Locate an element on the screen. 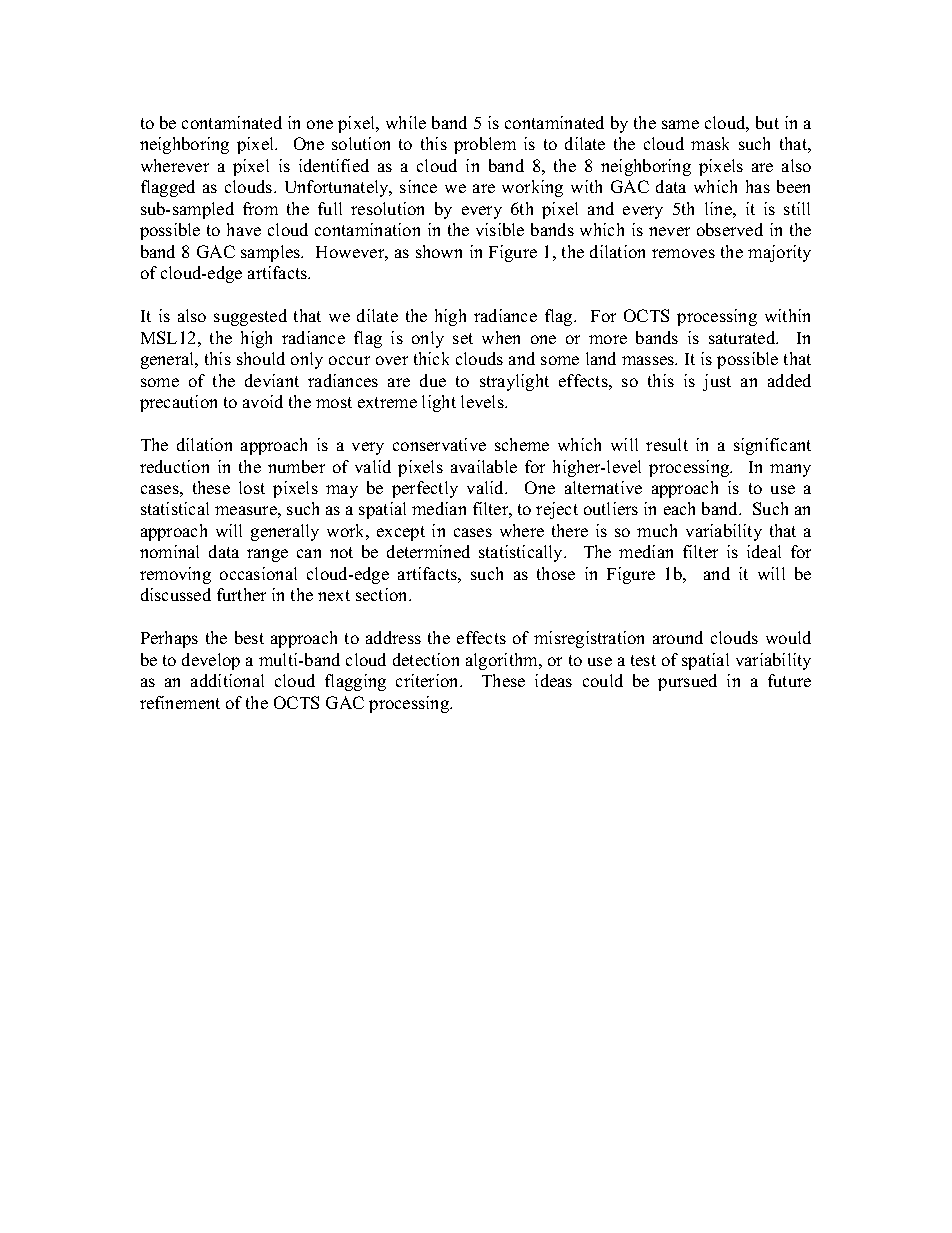 This screenshot has width=952, height=1233. scheme is located at coordinates (522, 444).
